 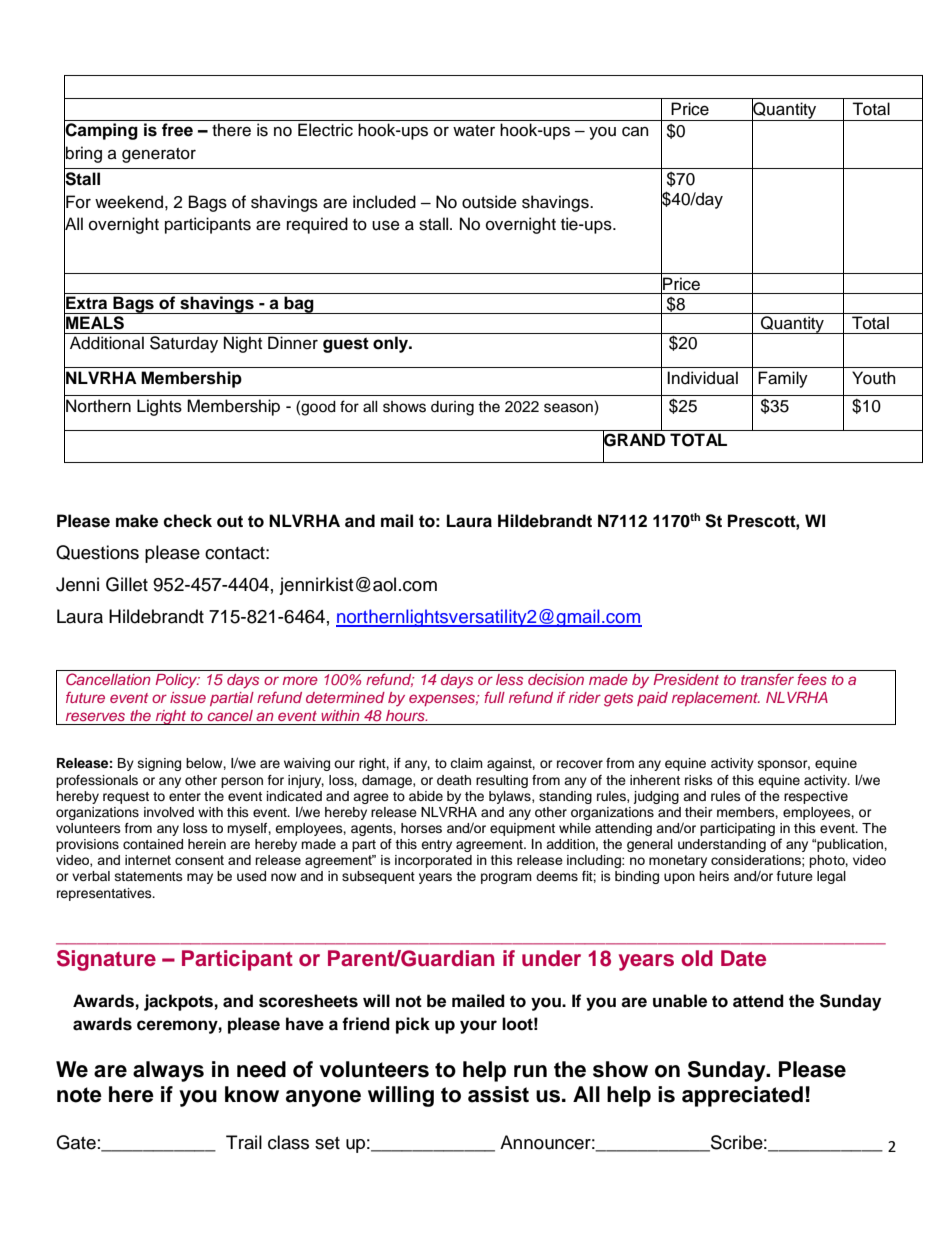 What do you see at coordinates (185, 796) in the screenshot?
I see `enter` at bounding box center [185, 796].
